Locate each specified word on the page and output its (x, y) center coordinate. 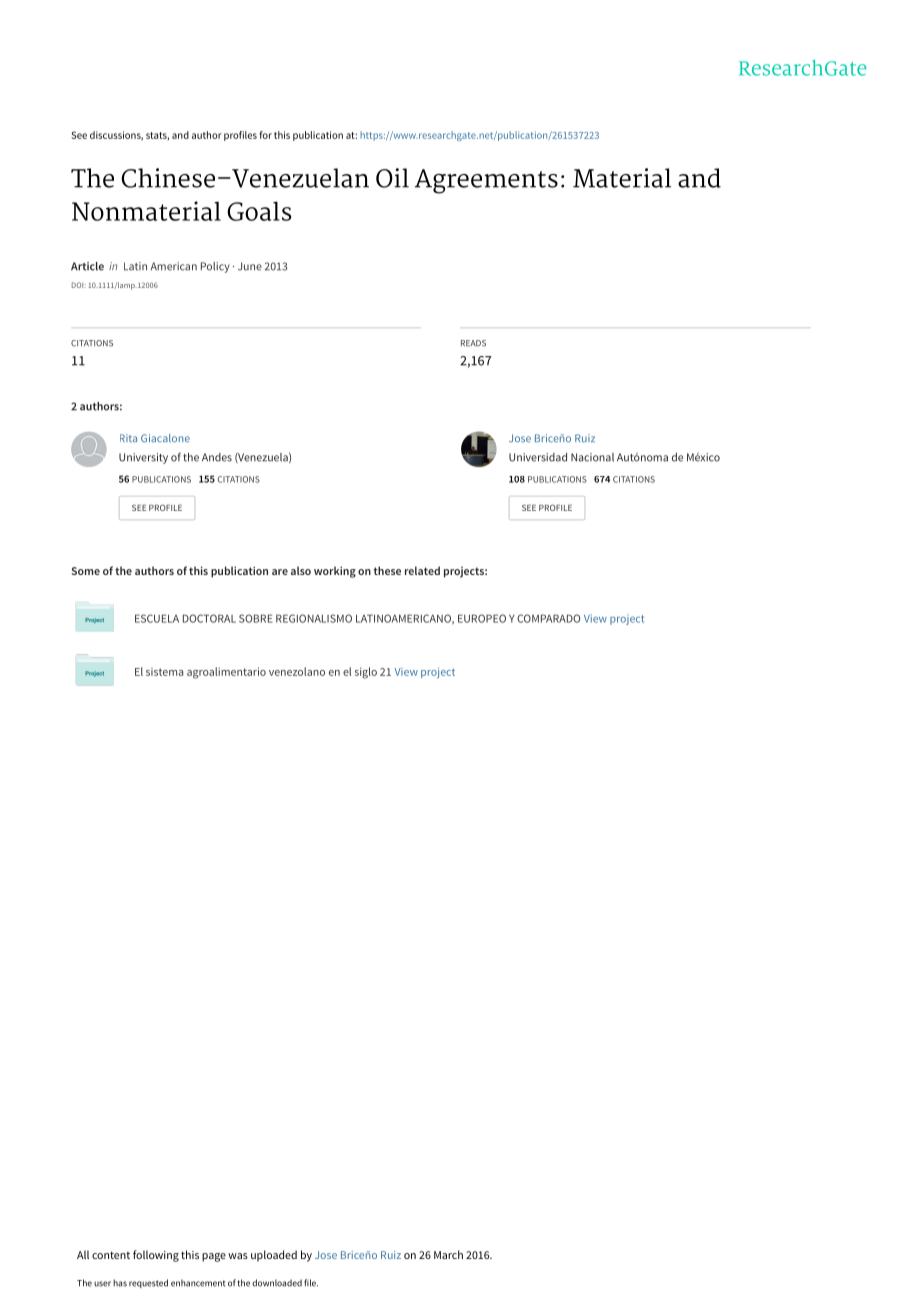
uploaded (274, 1256)
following (156, 1256)
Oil (392, 178)
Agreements (486, 181)
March (448, 1254)
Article (87, 266)
